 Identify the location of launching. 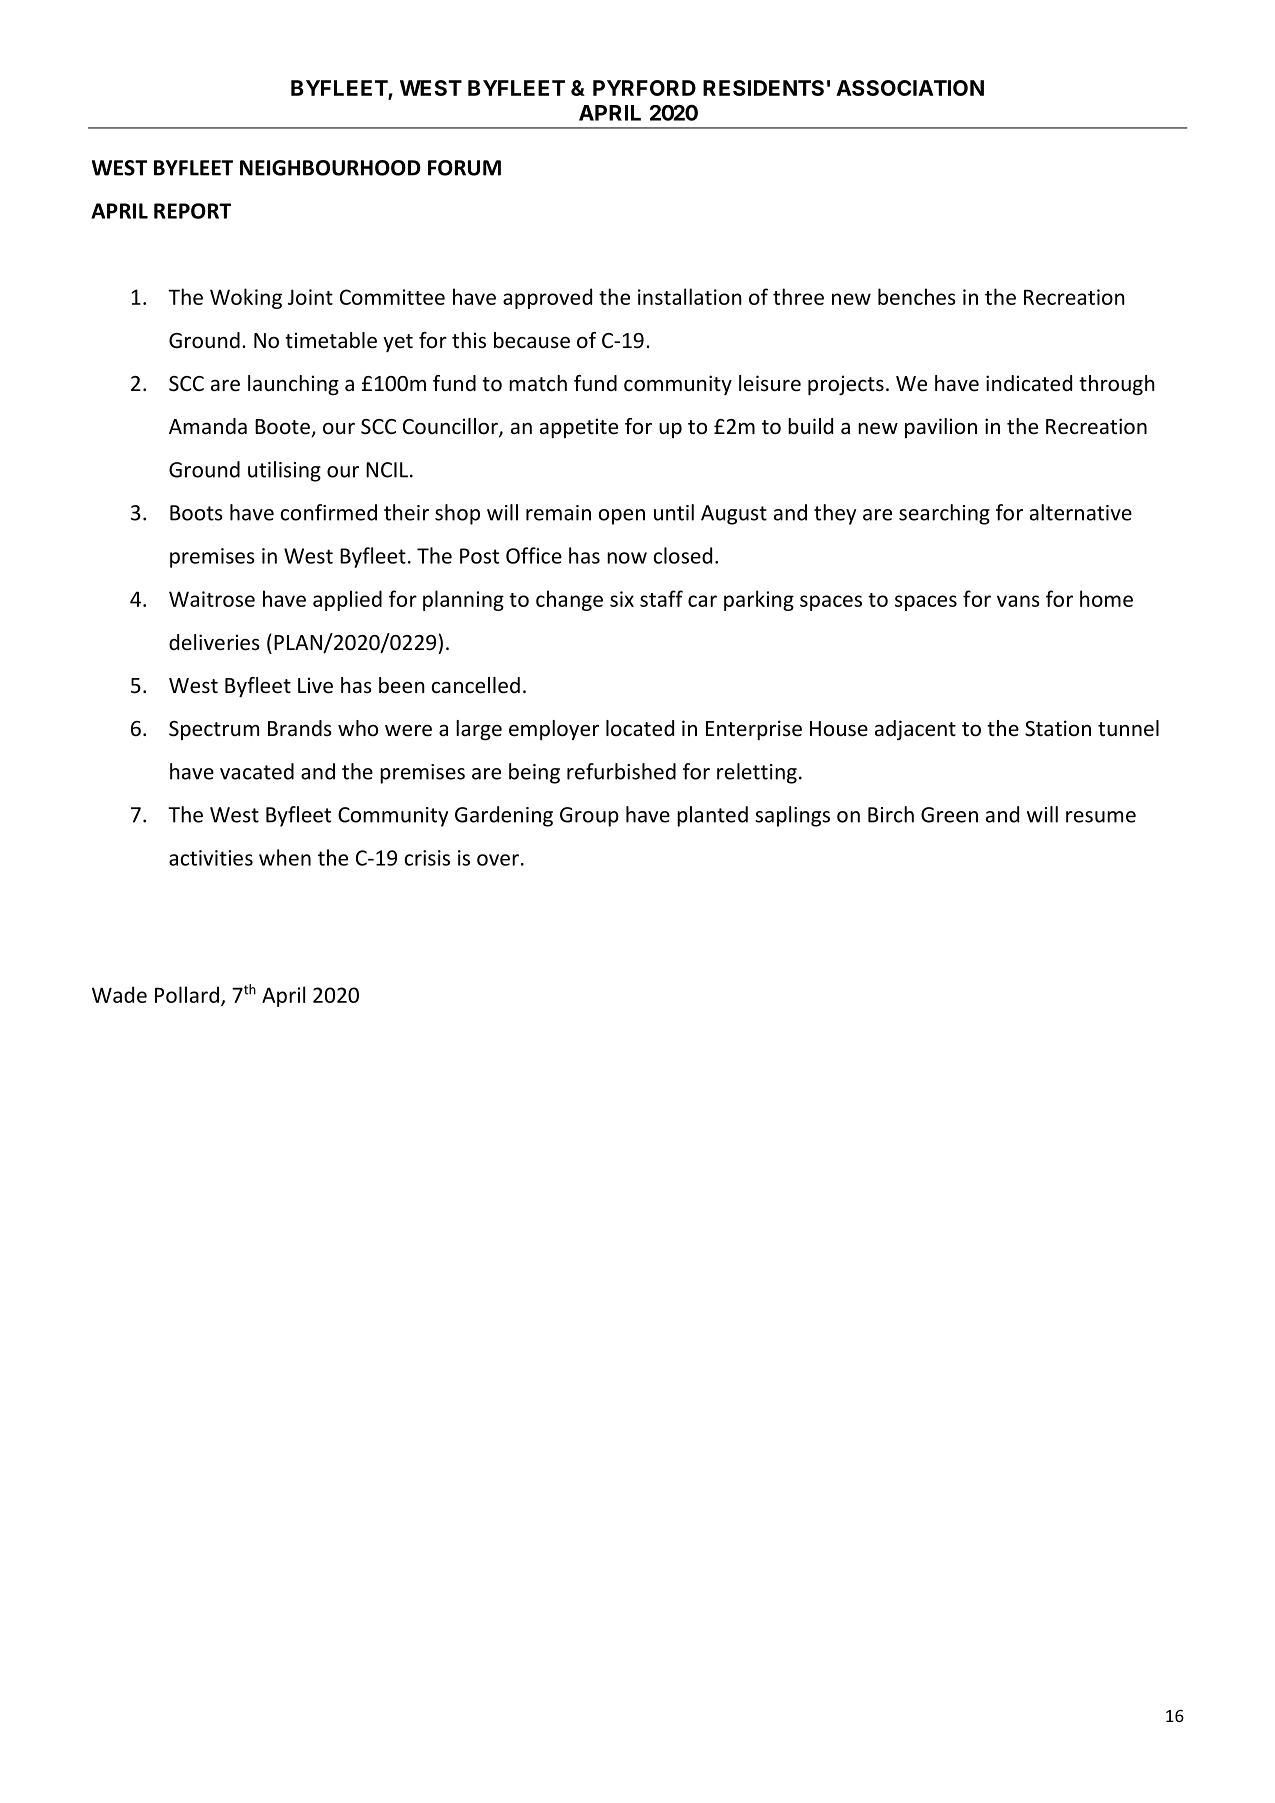
(293, 385).
